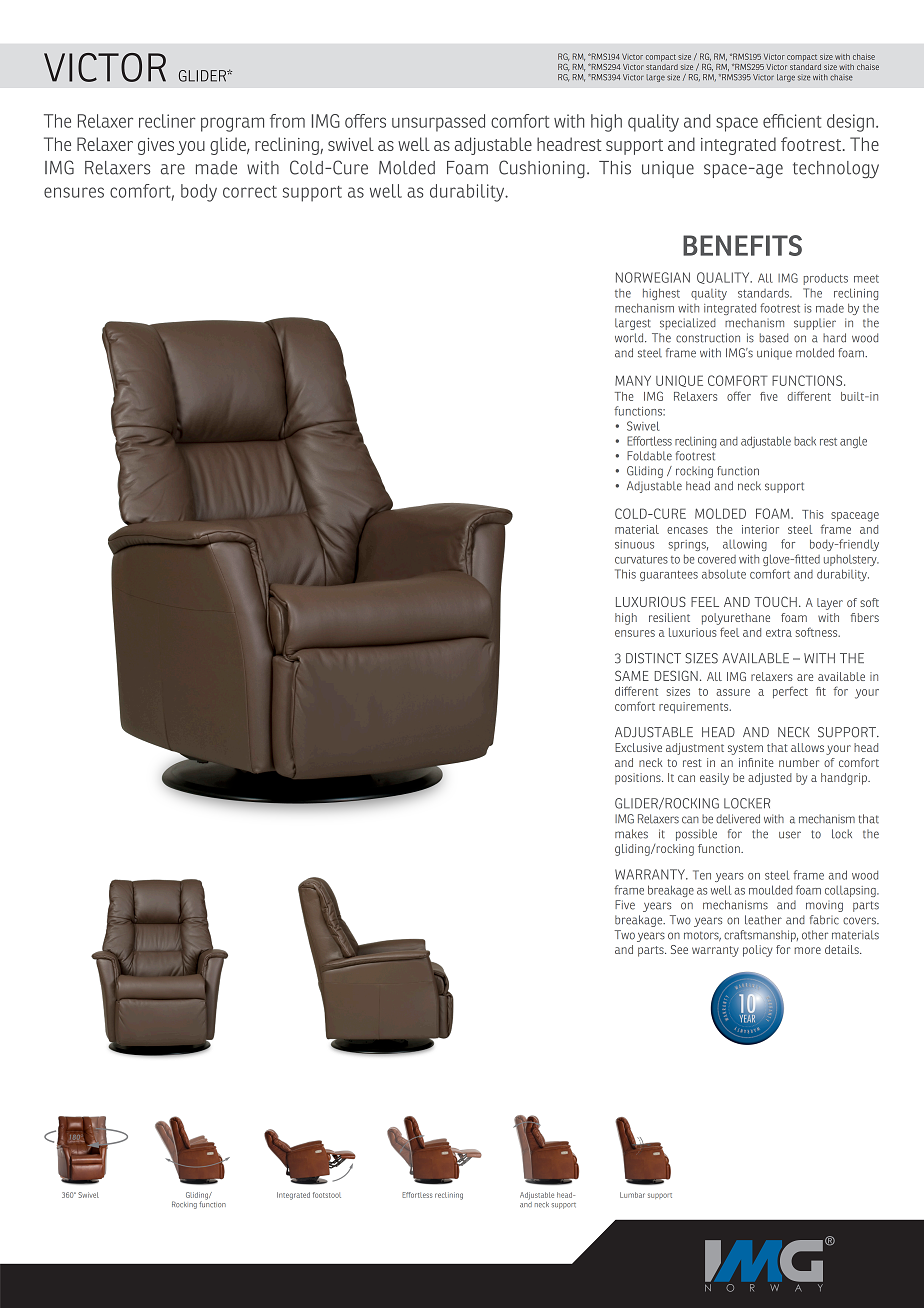 The width and height of the screenshot is (924, 1308). What do you see at coordinates (632, 1195) in the screenshot?
I see `Lumbar` at bounding box center [632, 1195].
